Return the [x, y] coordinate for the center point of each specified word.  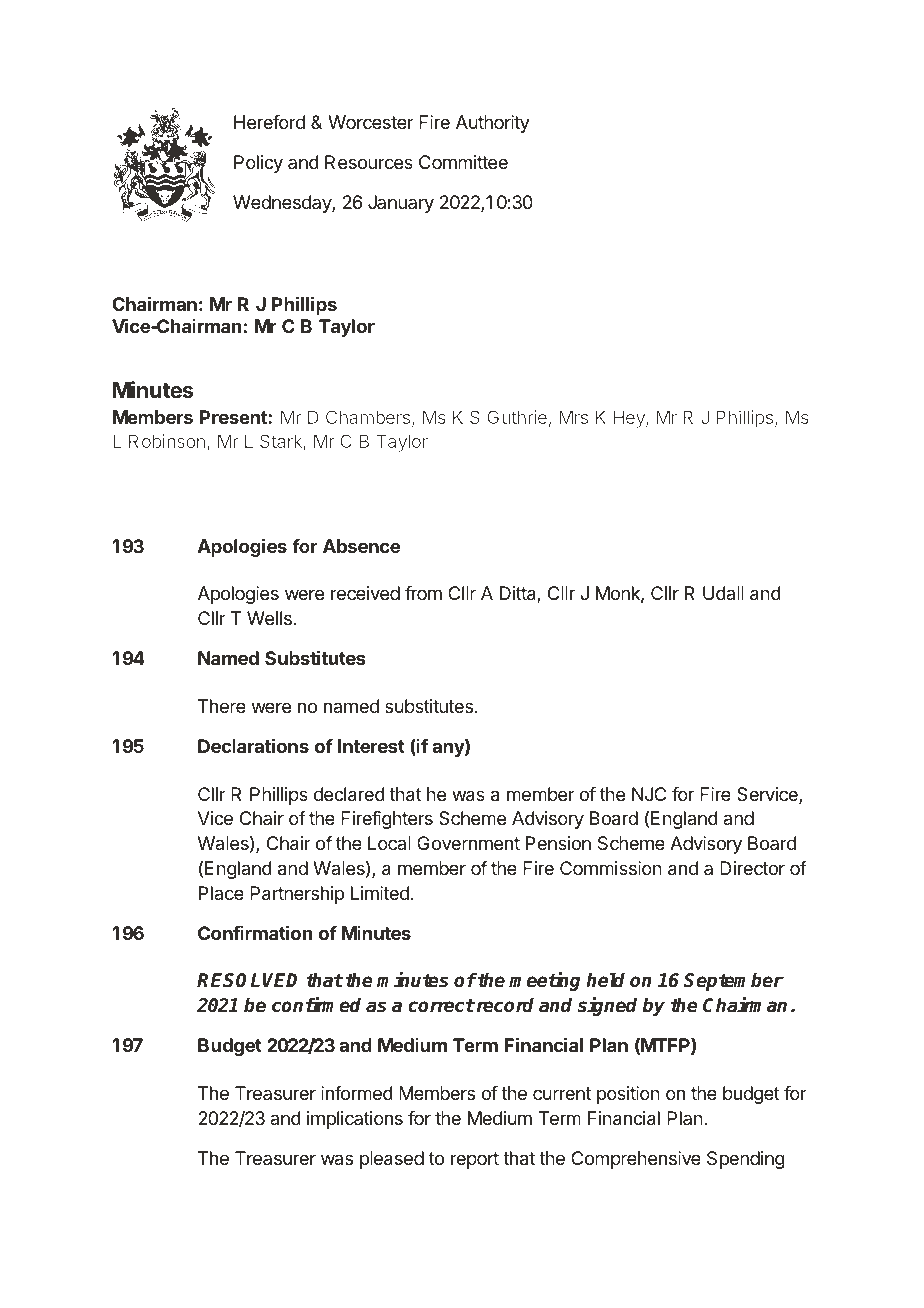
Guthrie [517, 417]
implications [355, 1120]
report [475, 1160]
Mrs [573, 417]
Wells [269, 618]
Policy [258, 164]
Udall [723, 593]
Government [468, 843]
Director [752, 868]
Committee [463, 162]
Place [221, 893]
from [423, 593]
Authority [493, 124]
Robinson [167, 441]
